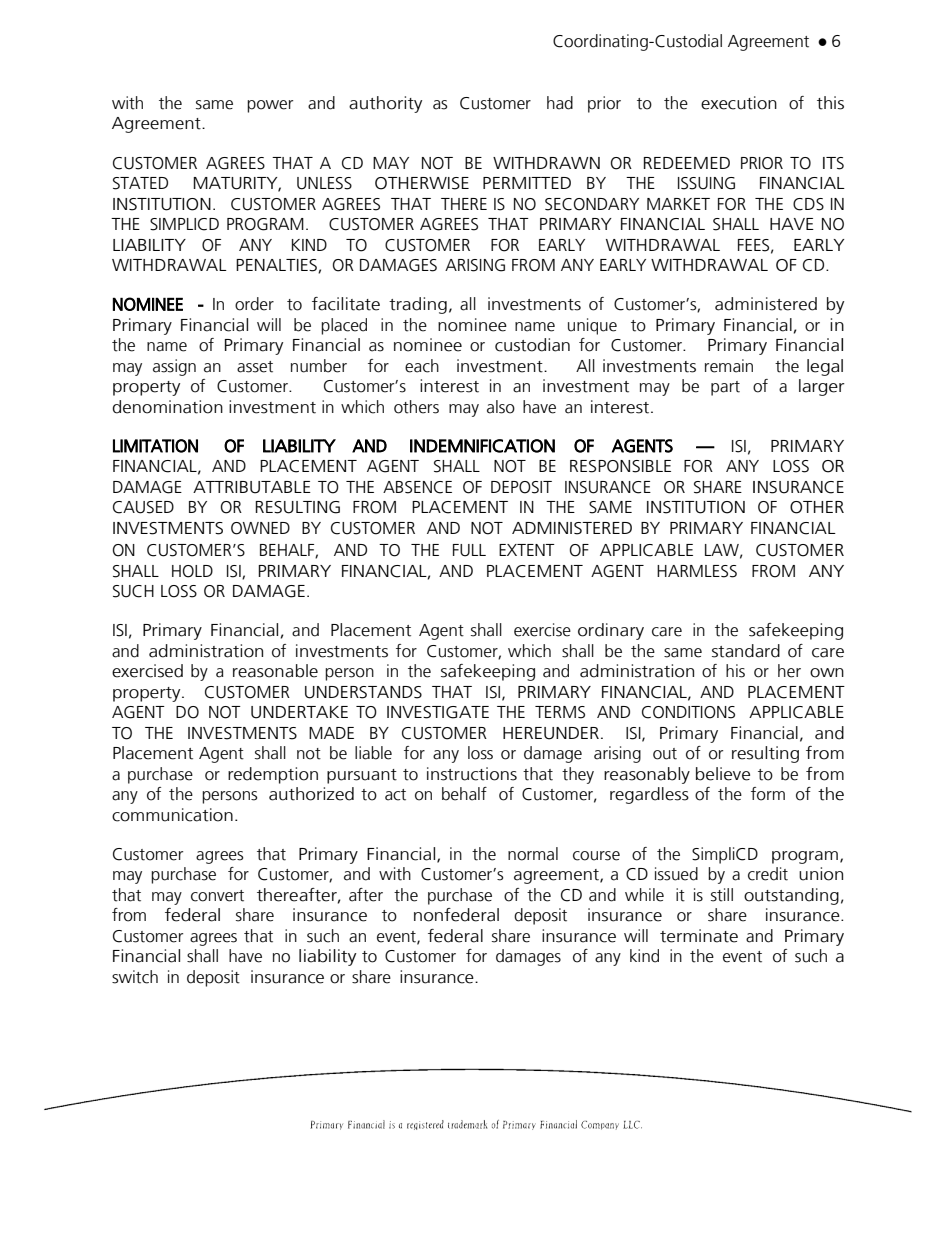 This image has width=952, height=1233. I want to click on part, so click(725, 388).
